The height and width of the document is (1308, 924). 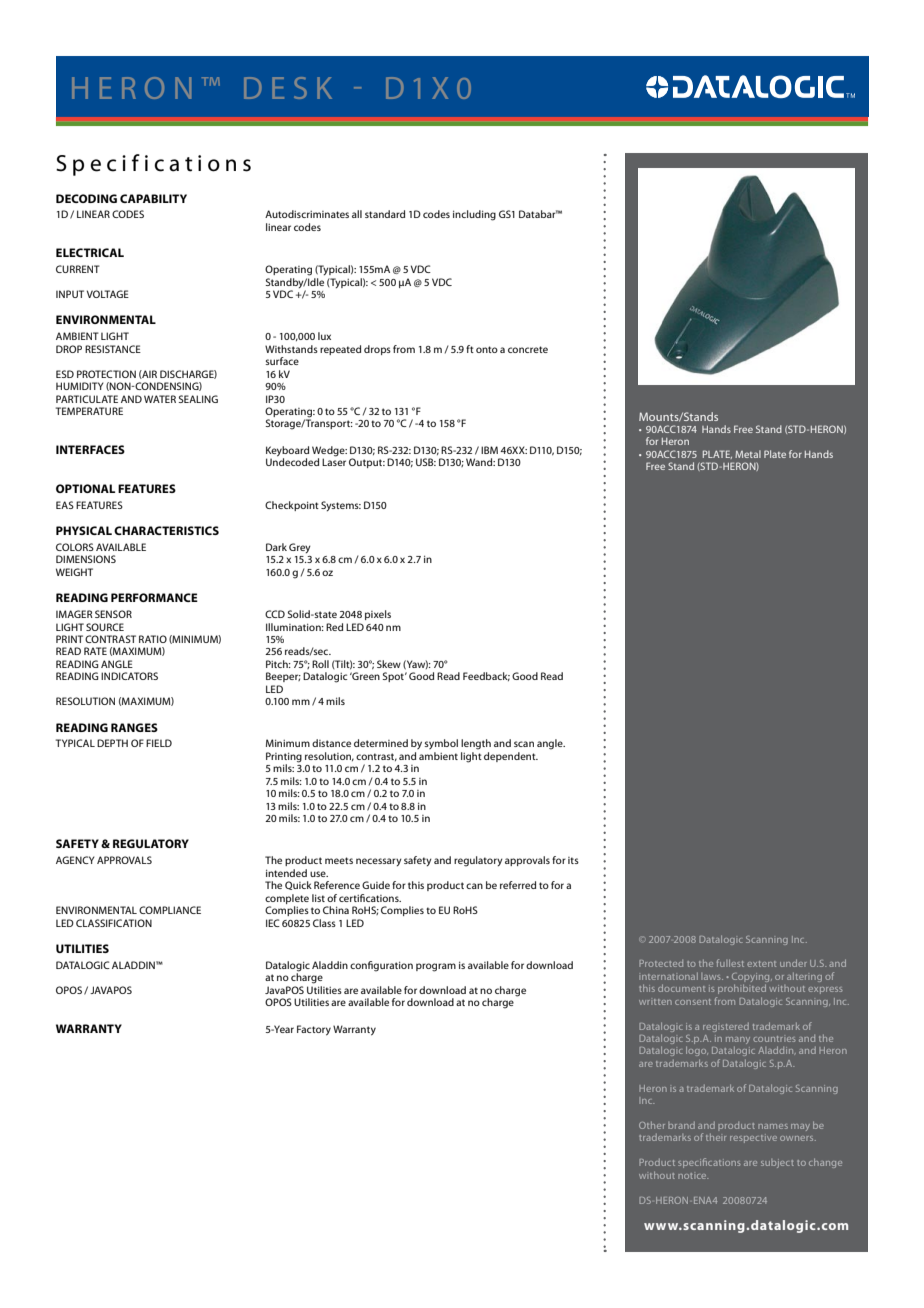 I want to click on Systems, so click(x=341, y=506).
